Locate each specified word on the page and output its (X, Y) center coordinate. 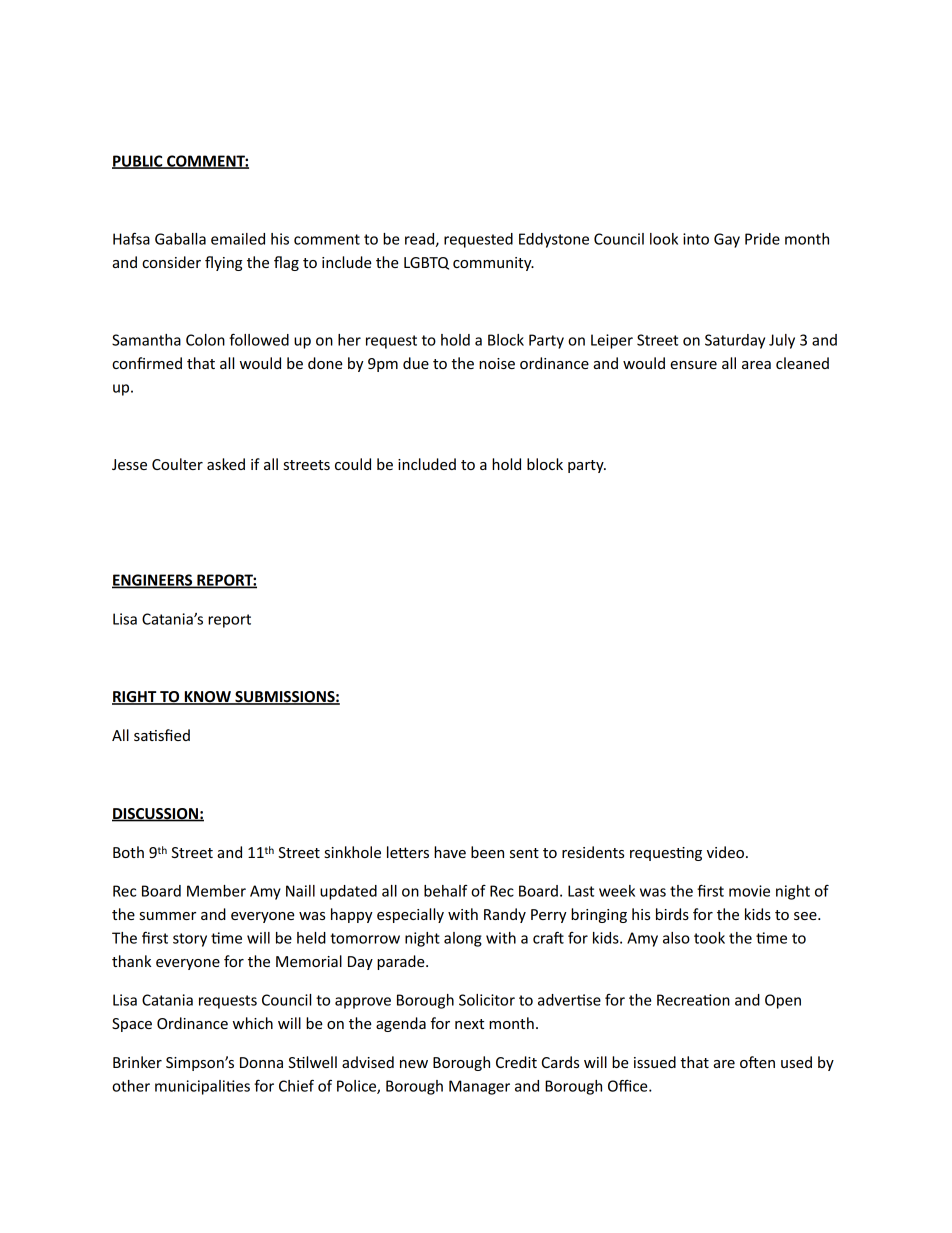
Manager (479, 1087)
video (725, 852)
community (493, 264)
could (353, 464)
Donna (261, 1062)
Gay (727, 240)
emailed (238, 239)
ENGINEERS (153, 581)
